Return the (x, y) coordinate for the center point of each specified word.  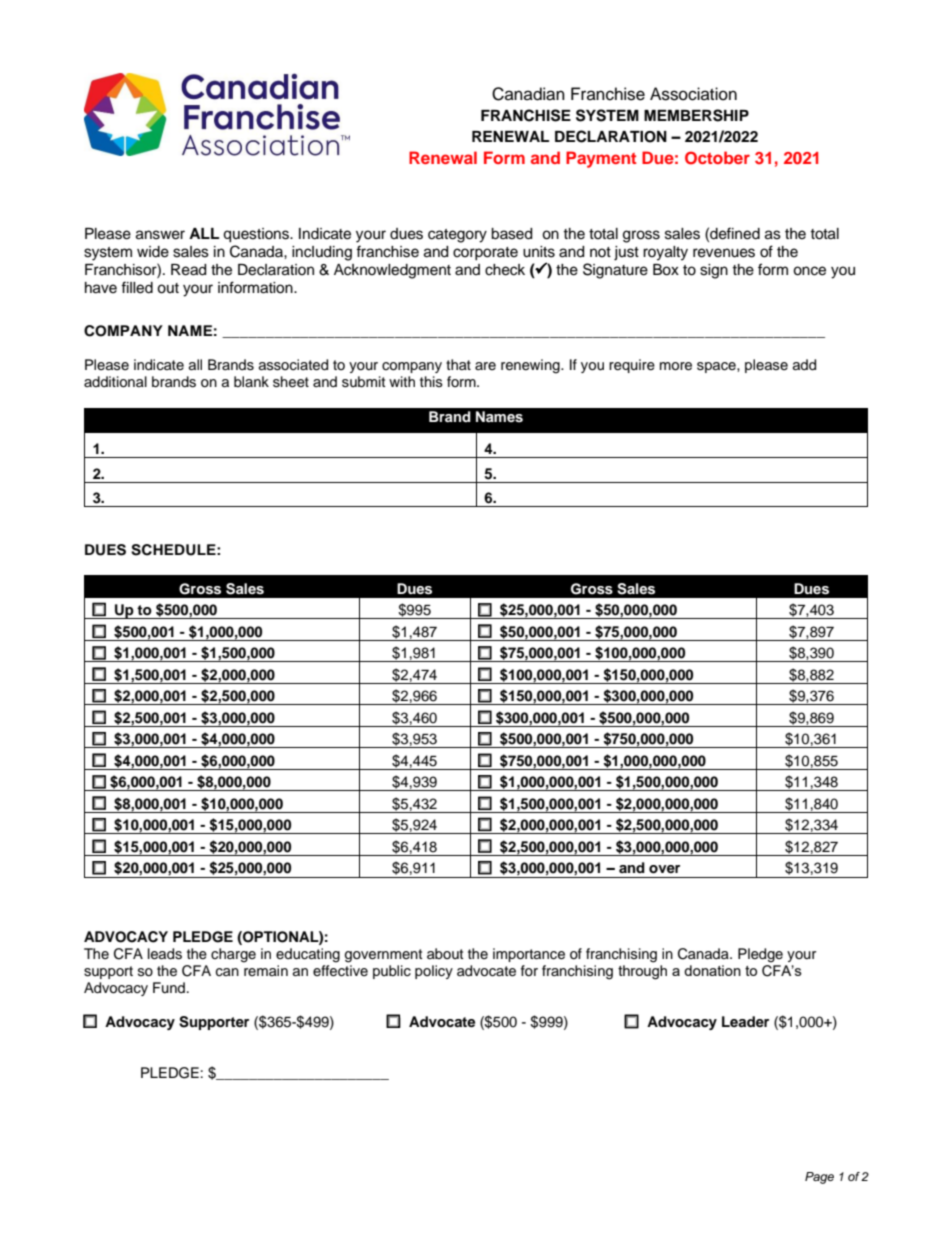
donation (712, 970)
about (445, 953)
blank (251, 381)
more (676, 366)
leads (165, 954)
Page (819, 1178)
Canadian (528, 94)
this (431, 381)
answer (160, 235)
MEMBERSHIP (696, 115)
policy (434, 972)
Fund (169, 987)
